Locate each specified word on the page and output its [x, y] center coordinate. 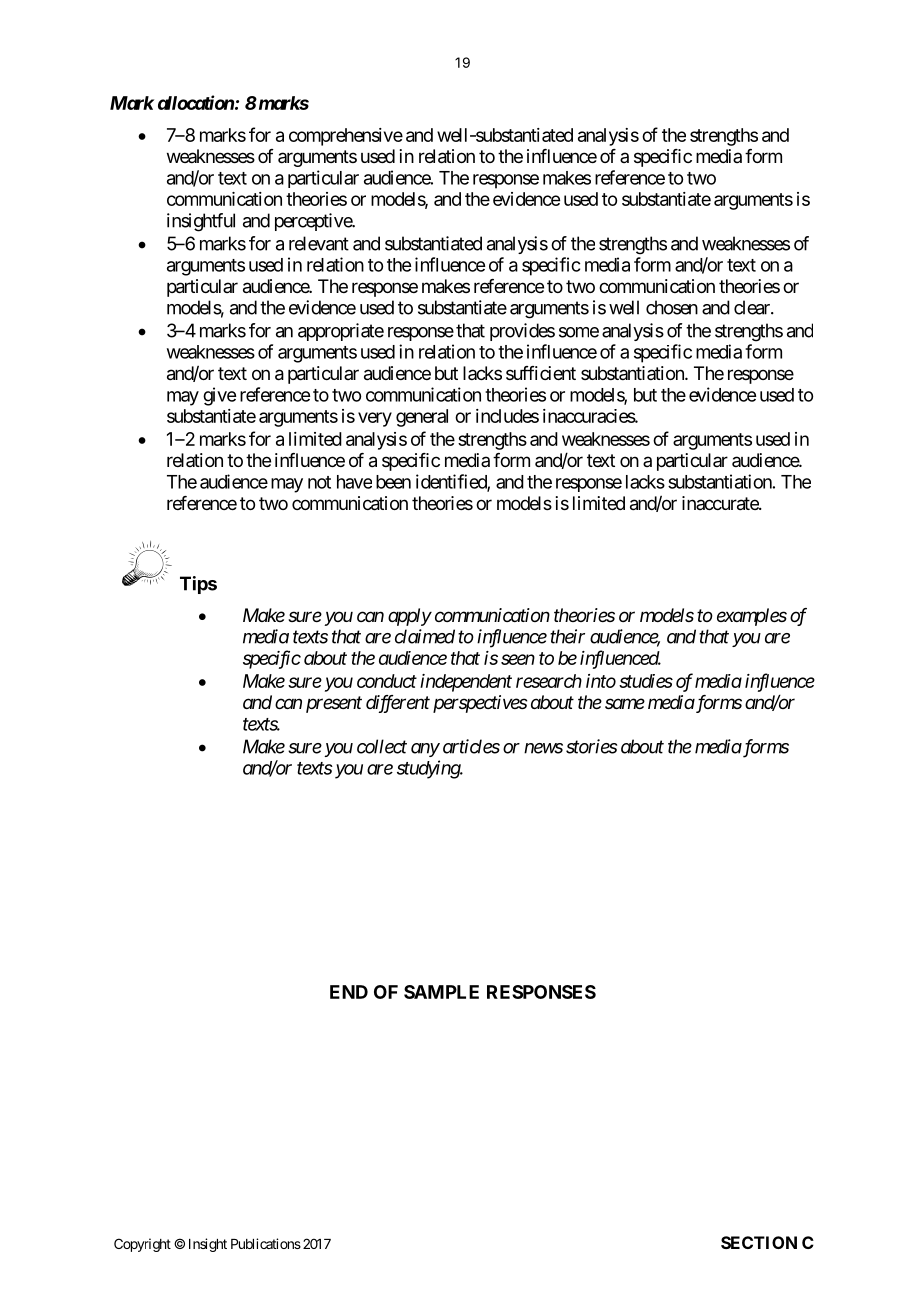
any [425, 750]
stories [591, 746]
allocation [196, 102]
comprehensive [346, 137]
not [319, 482]
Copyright [142, 1245]
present [334, 704]
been [393, 482]
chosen [672, 307]
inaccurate [721, 503]
